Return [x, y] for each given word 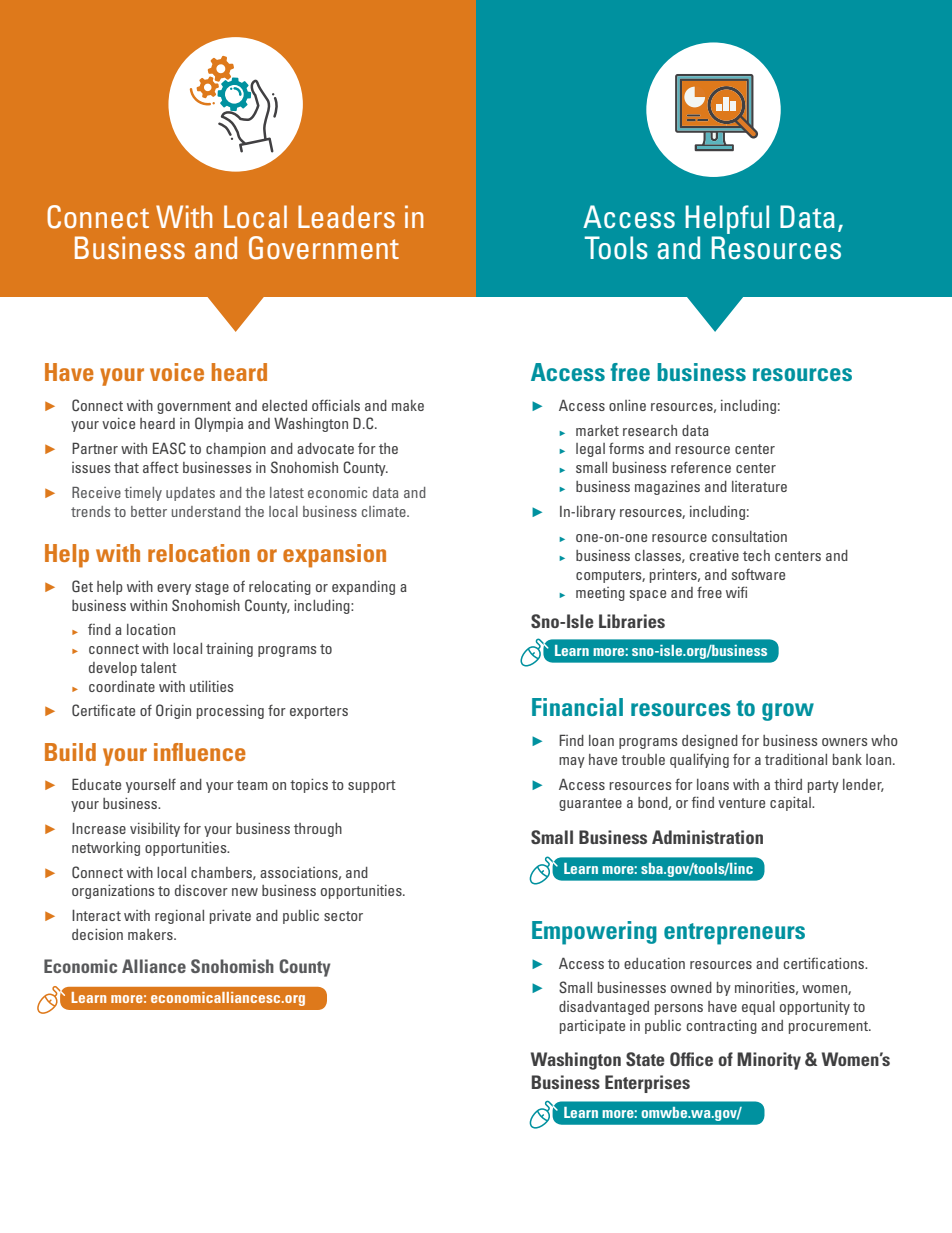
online [627, 405]
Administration [707, 837]
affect [161, 467]
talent [158, 667]
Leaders [346, 216]
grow [788, 712]
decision [97, 934]
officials [336, 405]
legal [590, 450]
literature [759, 486]
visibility [155, 830]
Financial [577, 707]
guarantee [590, 804]
